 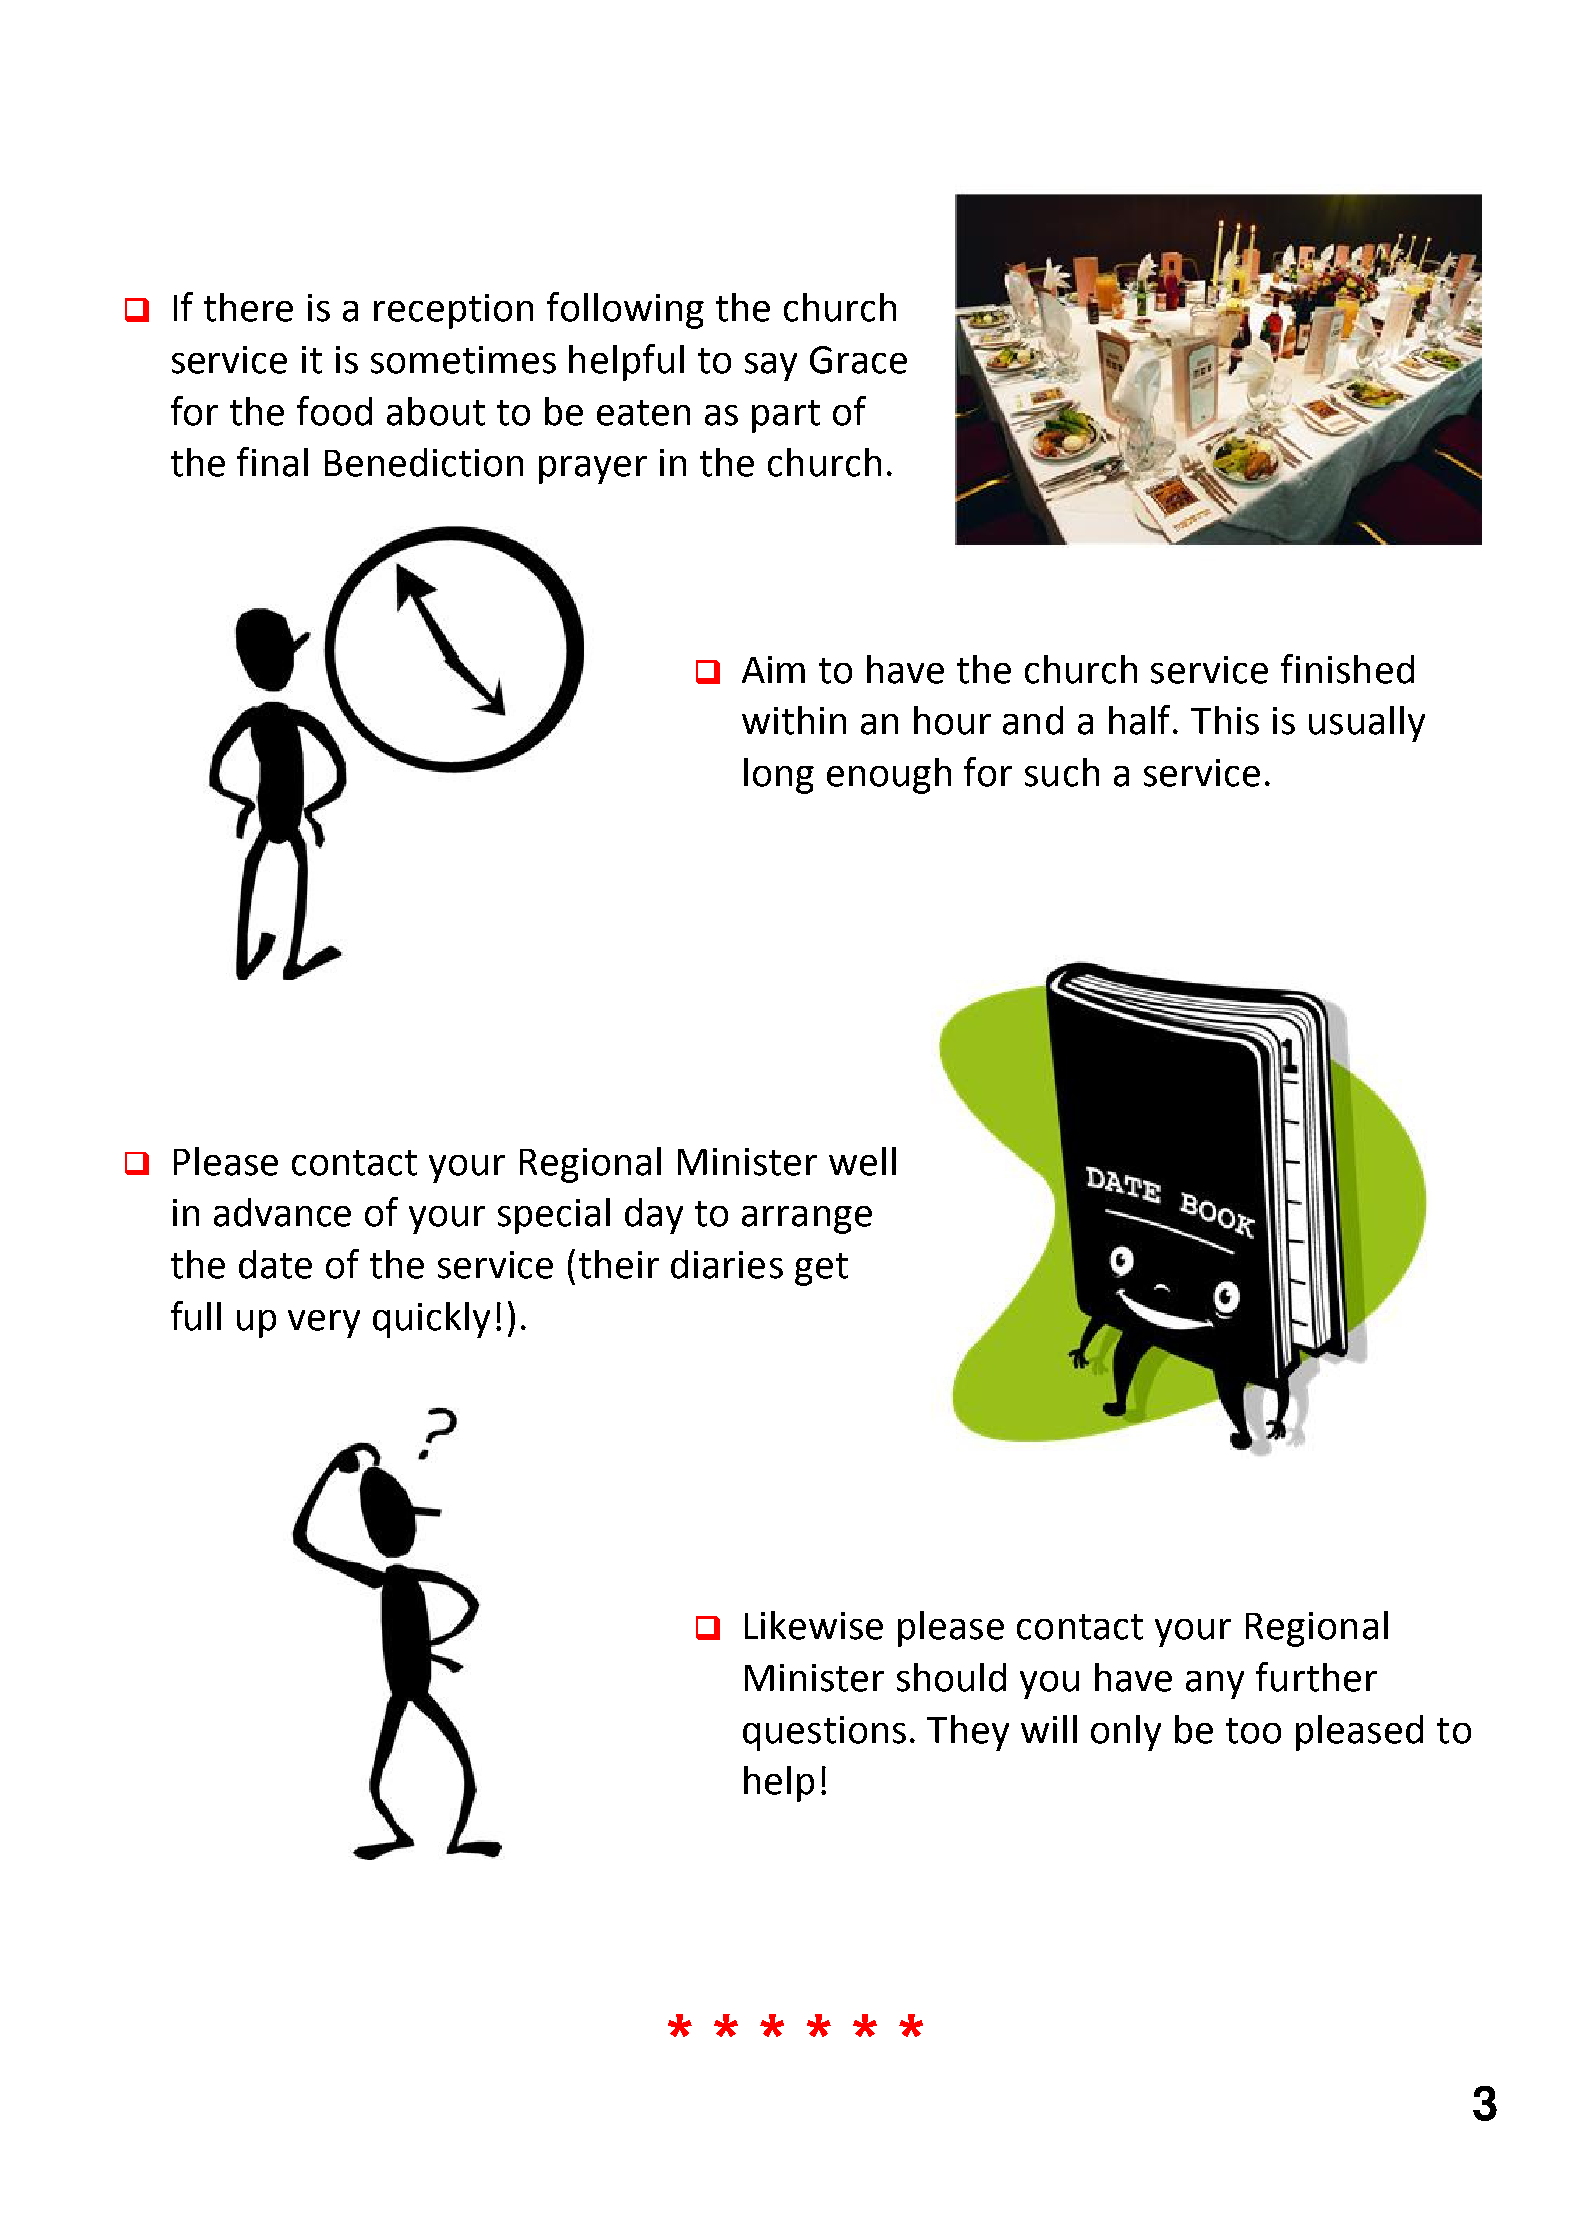 I want to click on such, so click(x=1062, y=772).
